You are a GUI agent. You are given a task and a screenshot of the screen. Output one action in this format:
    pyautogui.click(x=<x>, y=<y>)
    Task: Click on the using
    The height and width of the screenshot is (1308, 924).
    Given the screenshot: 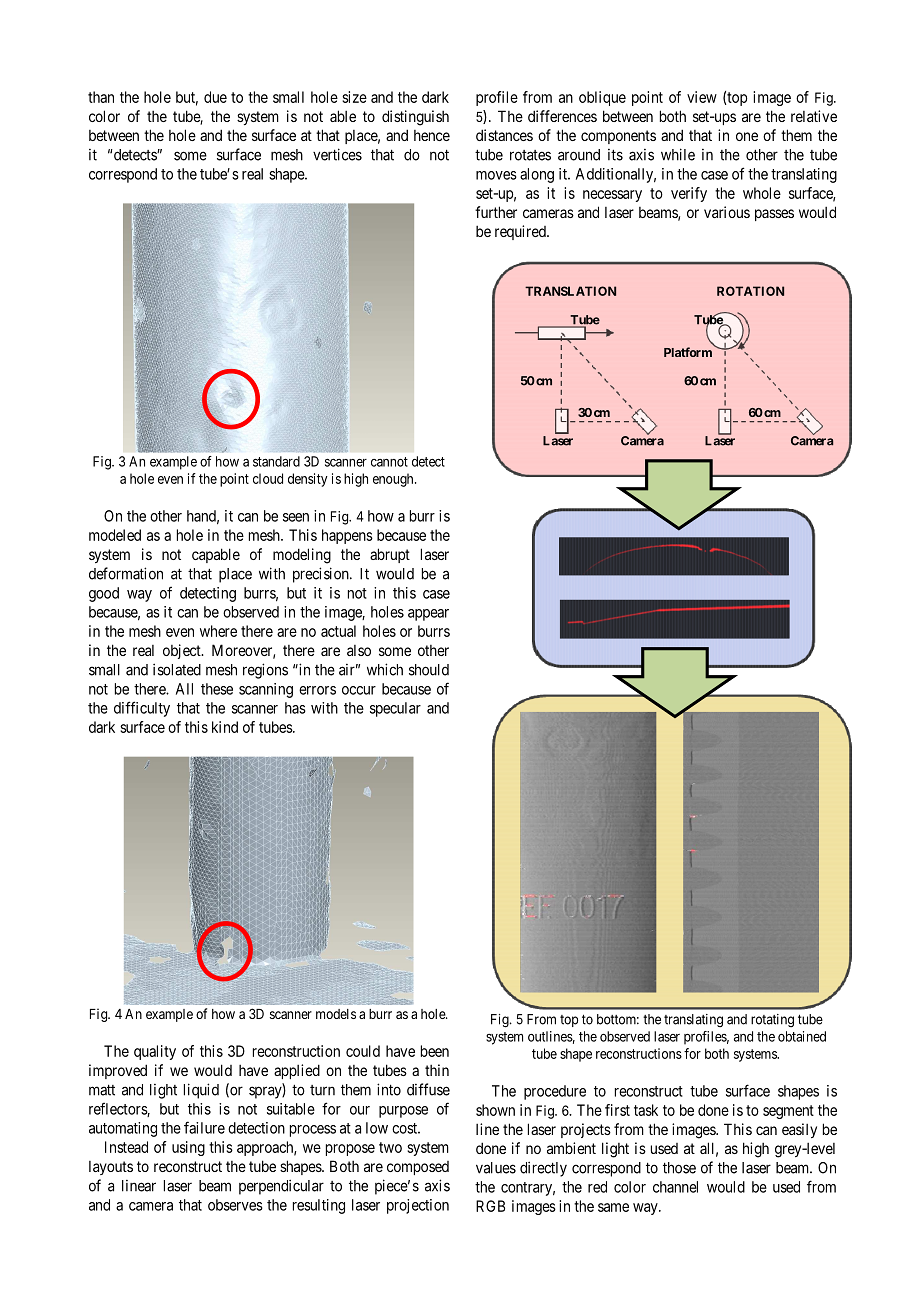 What is the action you would take?
    pyautogui.click(x=188, y=1148)
